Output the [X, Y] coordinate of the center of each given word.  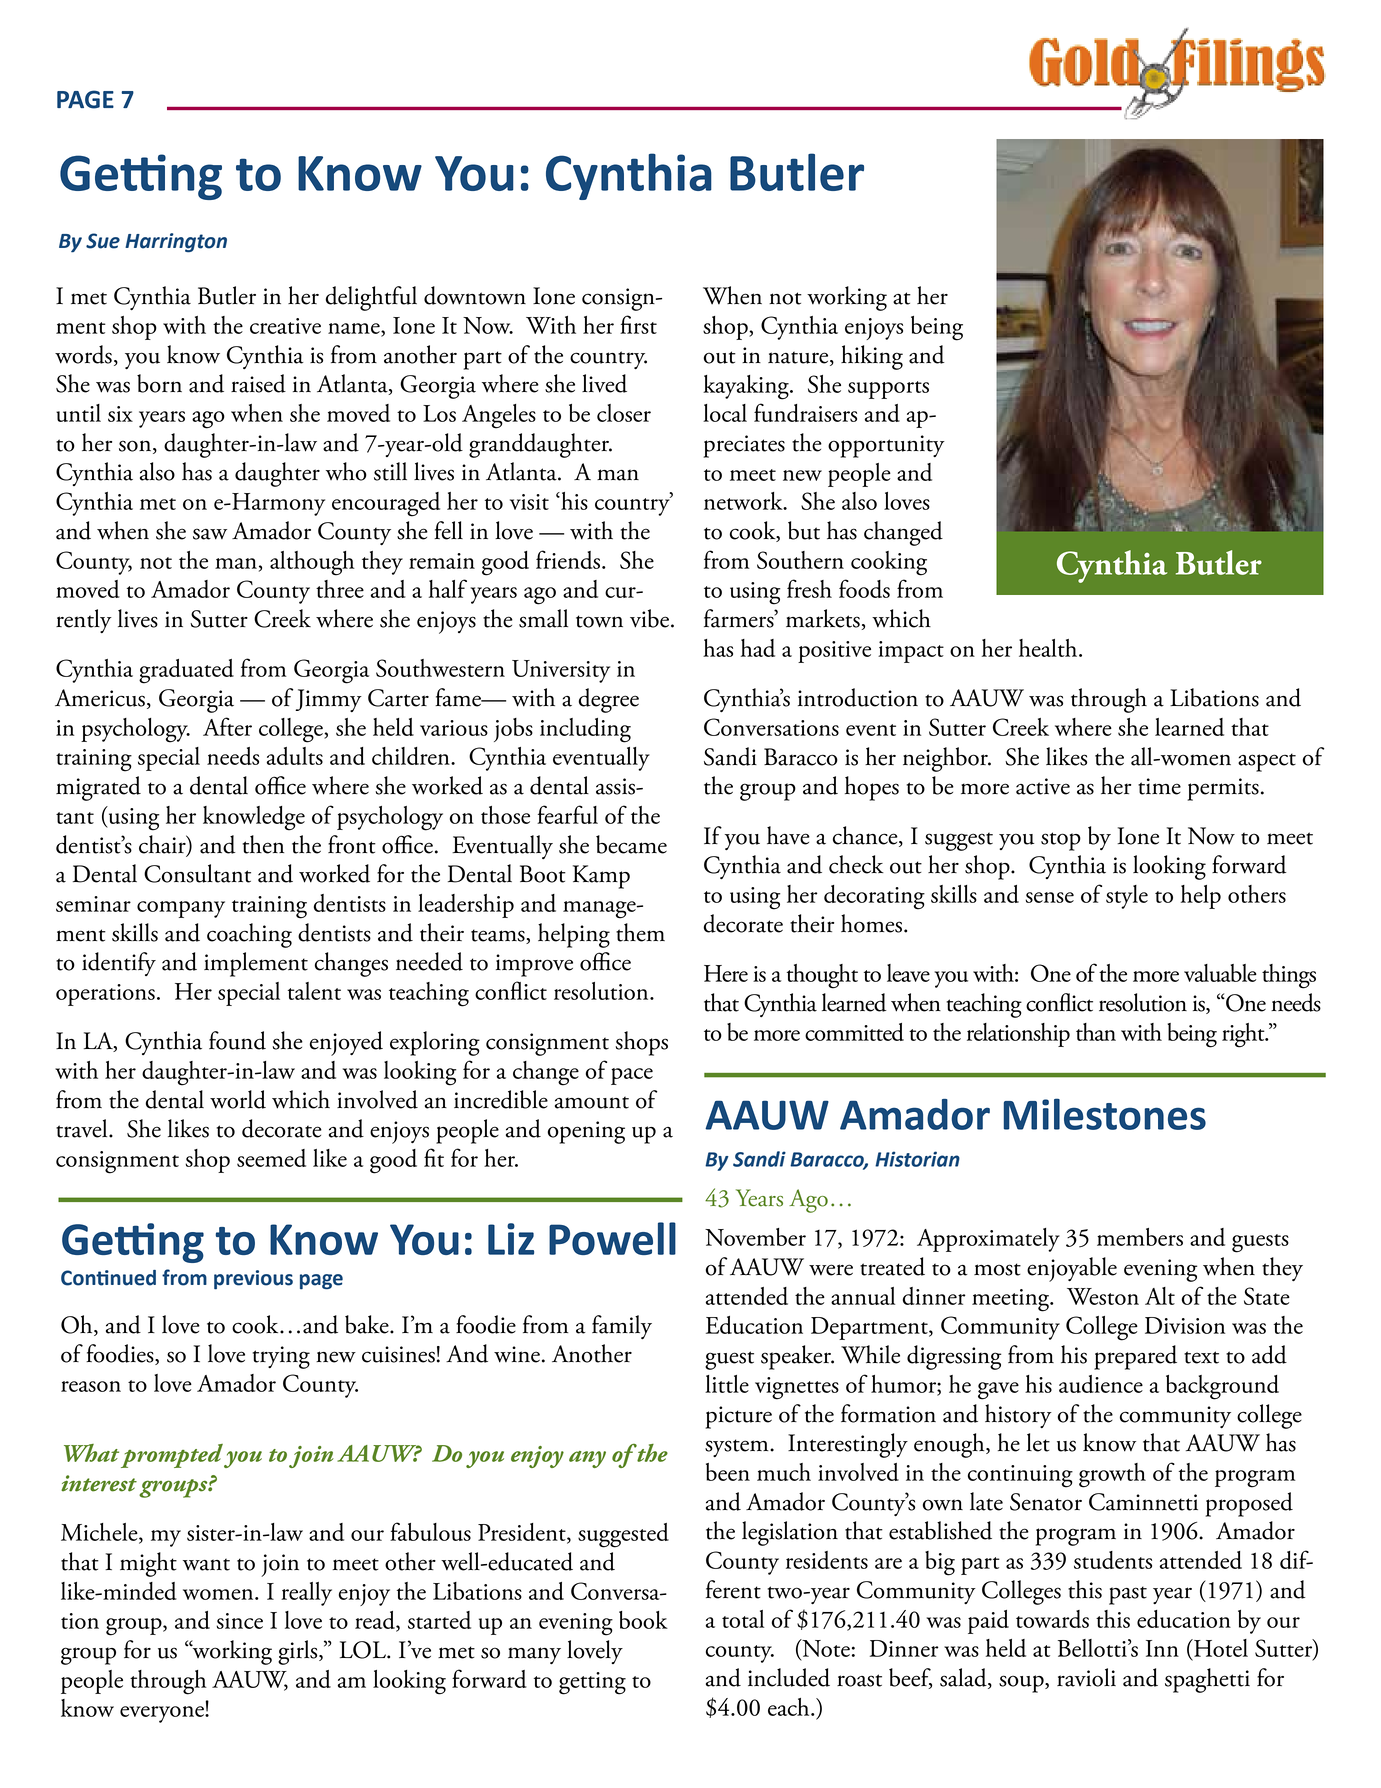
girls [299, 1652]
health [1049, 648]
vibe [649, 618]
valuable [1220, 973]
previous [253, 1280]
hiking [872, 357]
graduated [186, 671]
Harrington [176, 243]
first [638, 324]
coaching [249, 935]
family [622, 1327]
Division [1185, 1325]
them [640, 932]
